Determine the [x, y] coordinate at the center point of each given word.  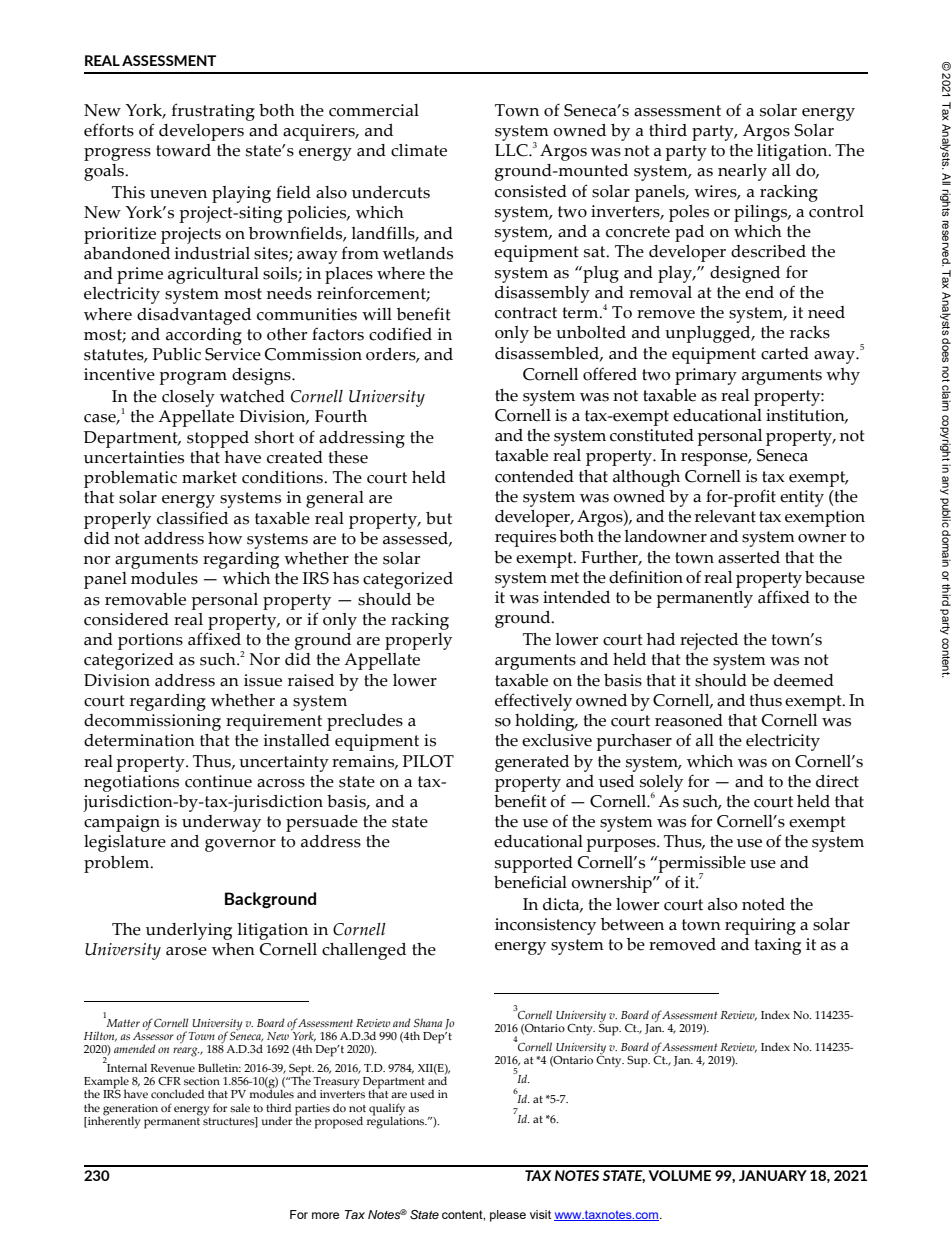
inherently [113, 1121]
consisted [531, 191]
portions [150, 641]
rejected [709, 641]
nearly [742, 172]
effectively [533, 702]
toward [183, 150]
